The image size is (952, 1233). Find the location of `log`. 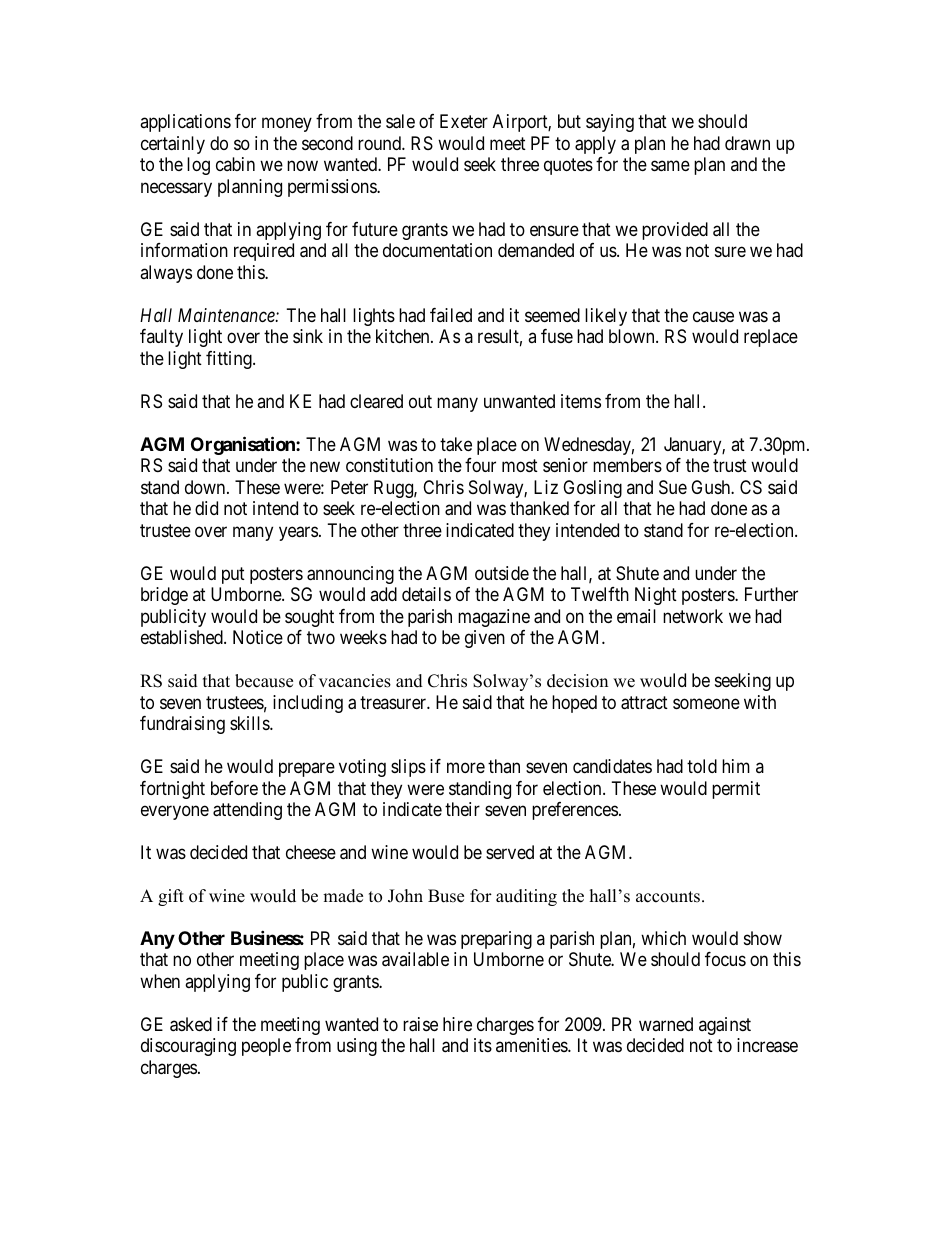

log is located at coordinates (198, 166).
